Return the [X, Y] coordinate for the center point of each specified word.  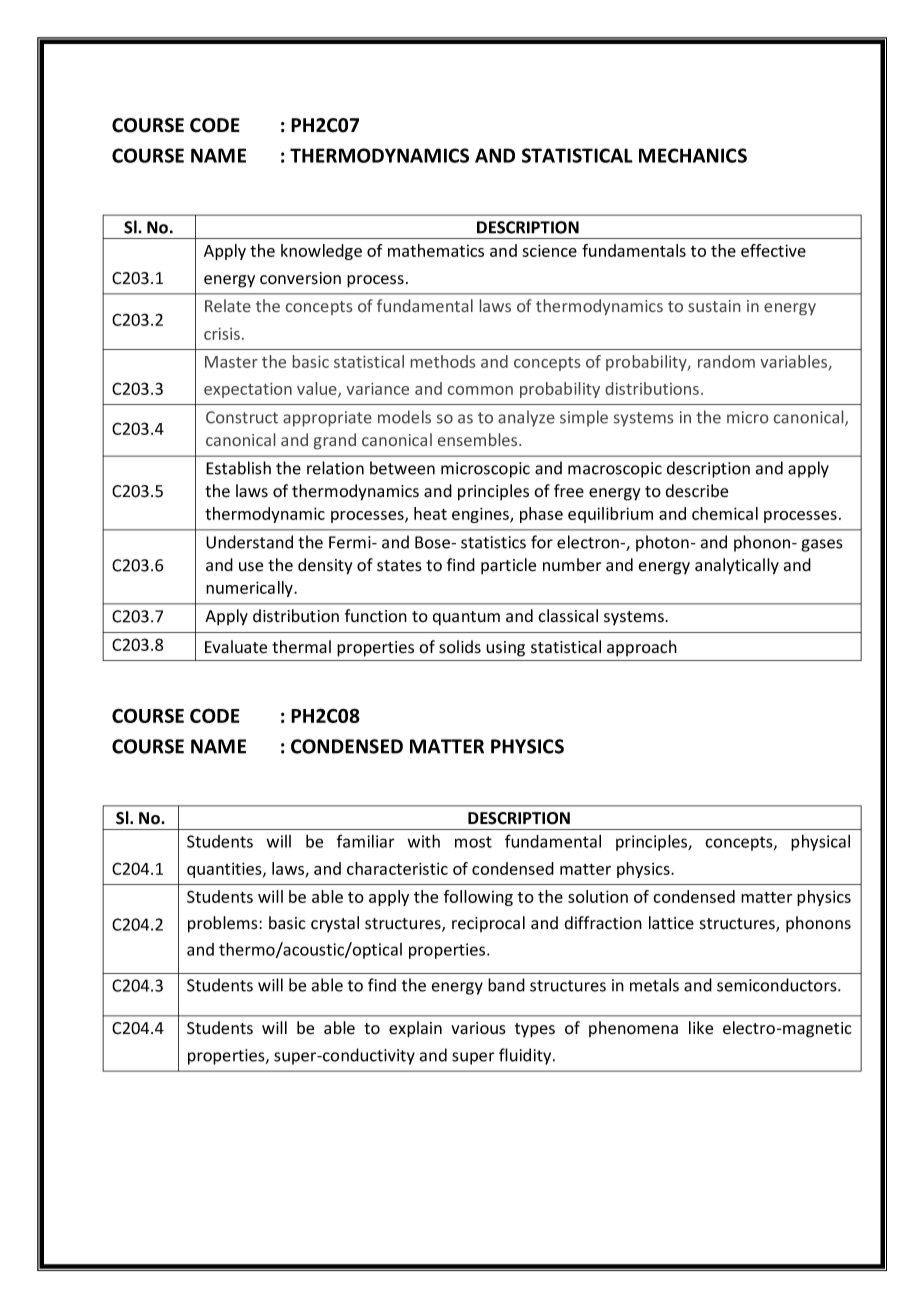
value [318, 390]
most [473, 842]
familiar [366, 841]
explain [415, 1029]
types [535, 1030]
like [701, 1028]
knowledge [321, 252]
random [726, 361]
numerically [250, 589]
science [549, 250]
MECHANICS [693, 155]
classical [568, 616]
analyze [526, 418]
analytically [737, 566]
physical [820, 842]
